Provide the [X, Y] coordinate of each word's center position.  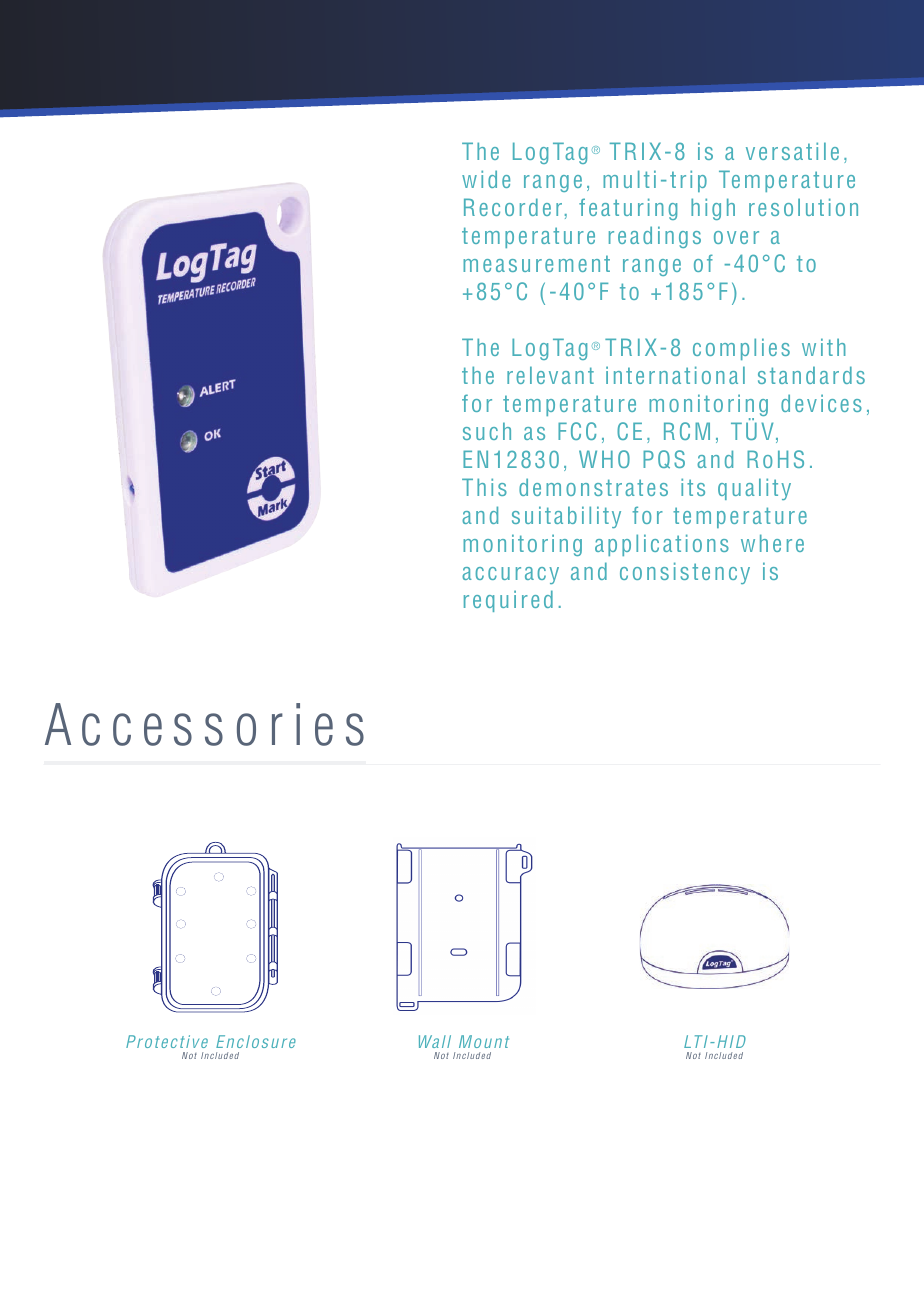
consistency [685, 573]
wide [486, 179]
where [772, 543]
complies [741, 349]
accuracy [510, 575]
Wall [435, 1041]
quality [754, 489]
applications [662, 545]
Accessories [204, 724]
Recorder [513, 207]
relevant [550, 375]
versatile [792, 151]
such [487, 431]
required [508, 601]
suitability [566, 517]
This [484, 487]
